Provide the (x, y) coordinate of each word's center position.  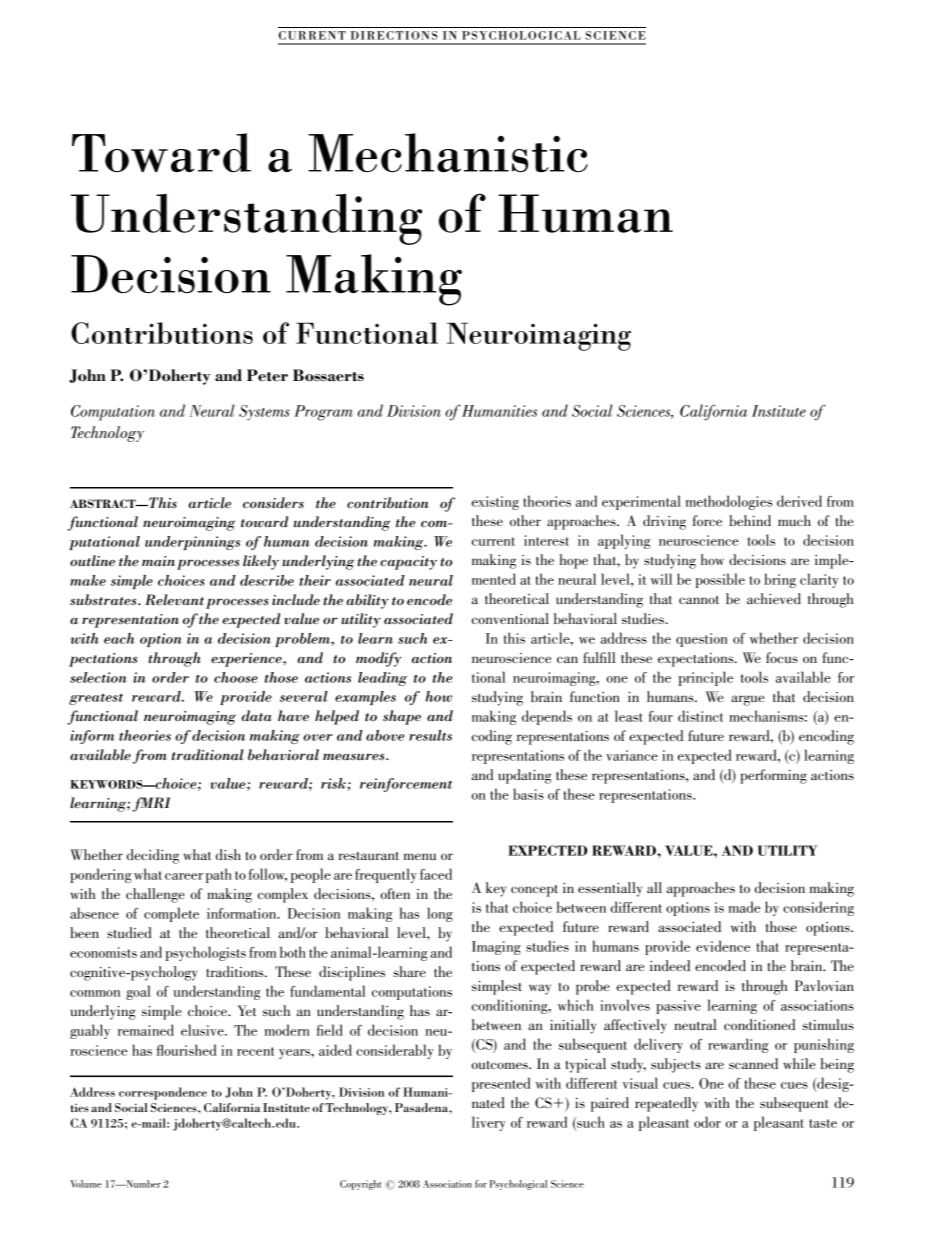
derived (799, 501)
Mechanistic (448, 152)
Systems (264, 413)
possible (720, 580)
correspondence (163, 1093)
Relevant (174, 600)
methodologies (729, 502)
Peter (267, 375)
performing (773, 776)
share (410, 971)
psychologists (205, 953)
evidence (723, 946)
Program (323, 413)
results (430, 735)
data (257, 716)
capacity (408, 563)
